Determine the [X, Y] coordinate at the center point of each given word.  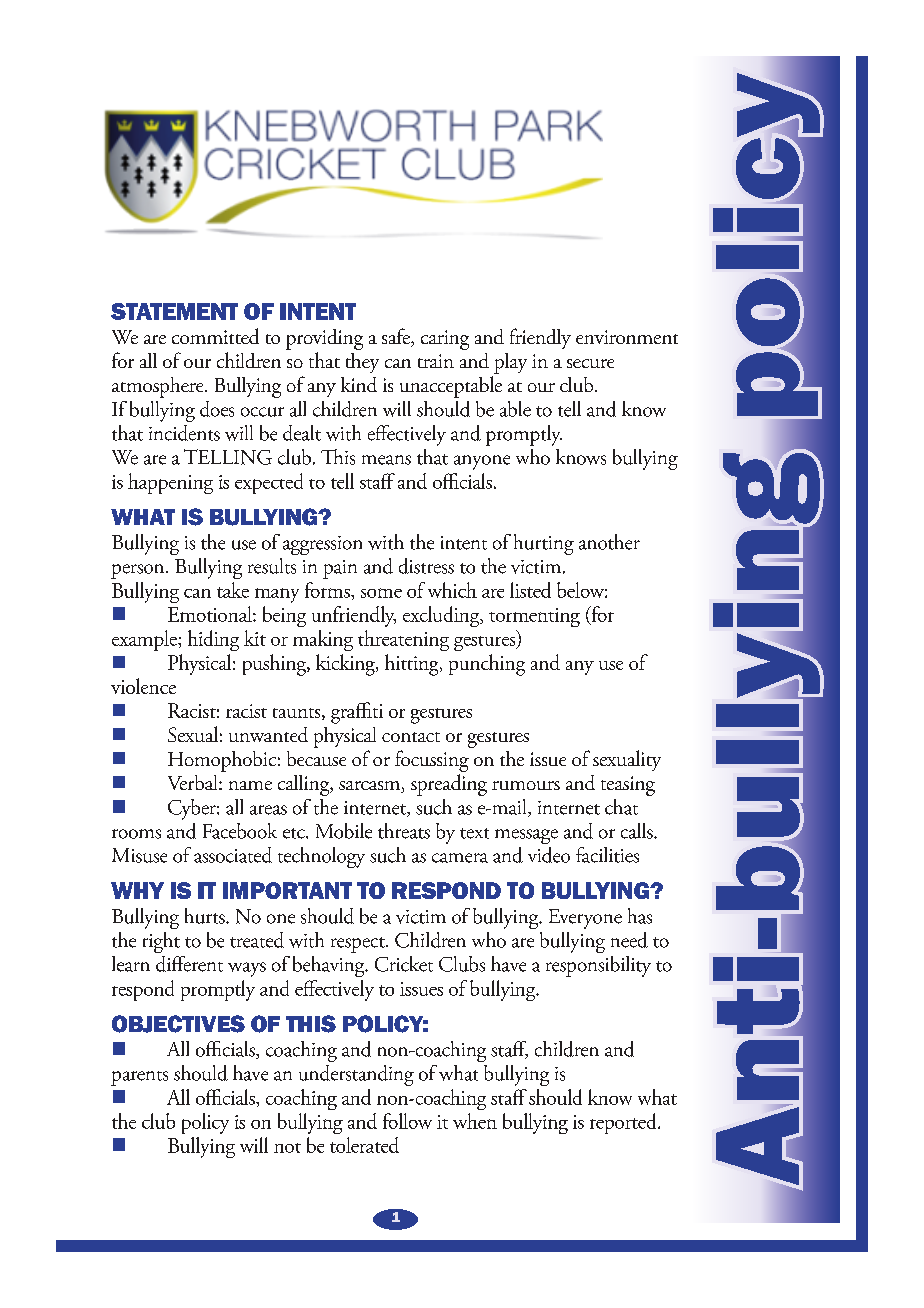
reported [624, 1123]
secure [590, 363]
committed [215, 336]
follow [407, 1121]
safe [397, 337]
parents [139, 1078]
